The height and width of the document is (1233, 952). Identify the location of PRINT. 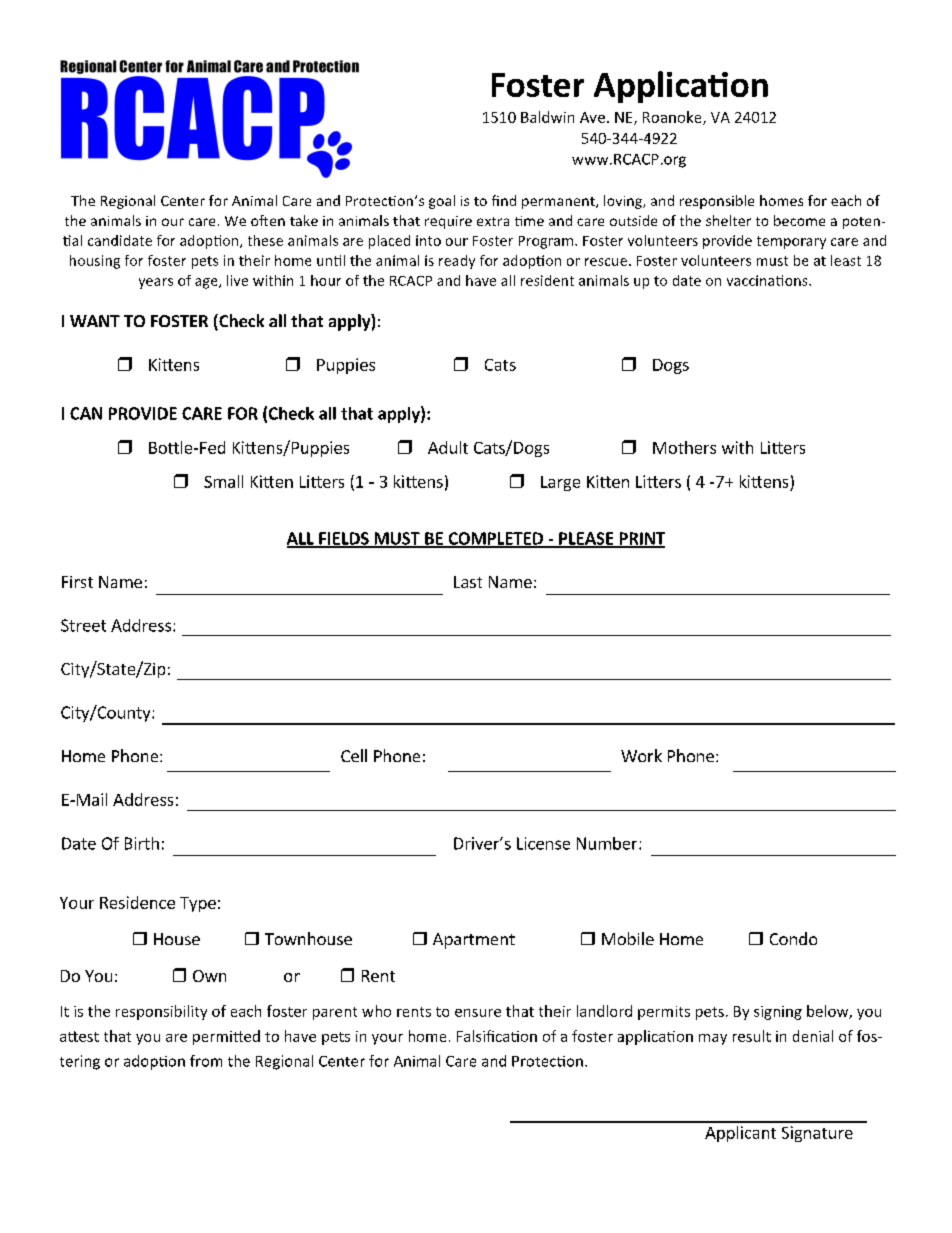
(641, 539).
